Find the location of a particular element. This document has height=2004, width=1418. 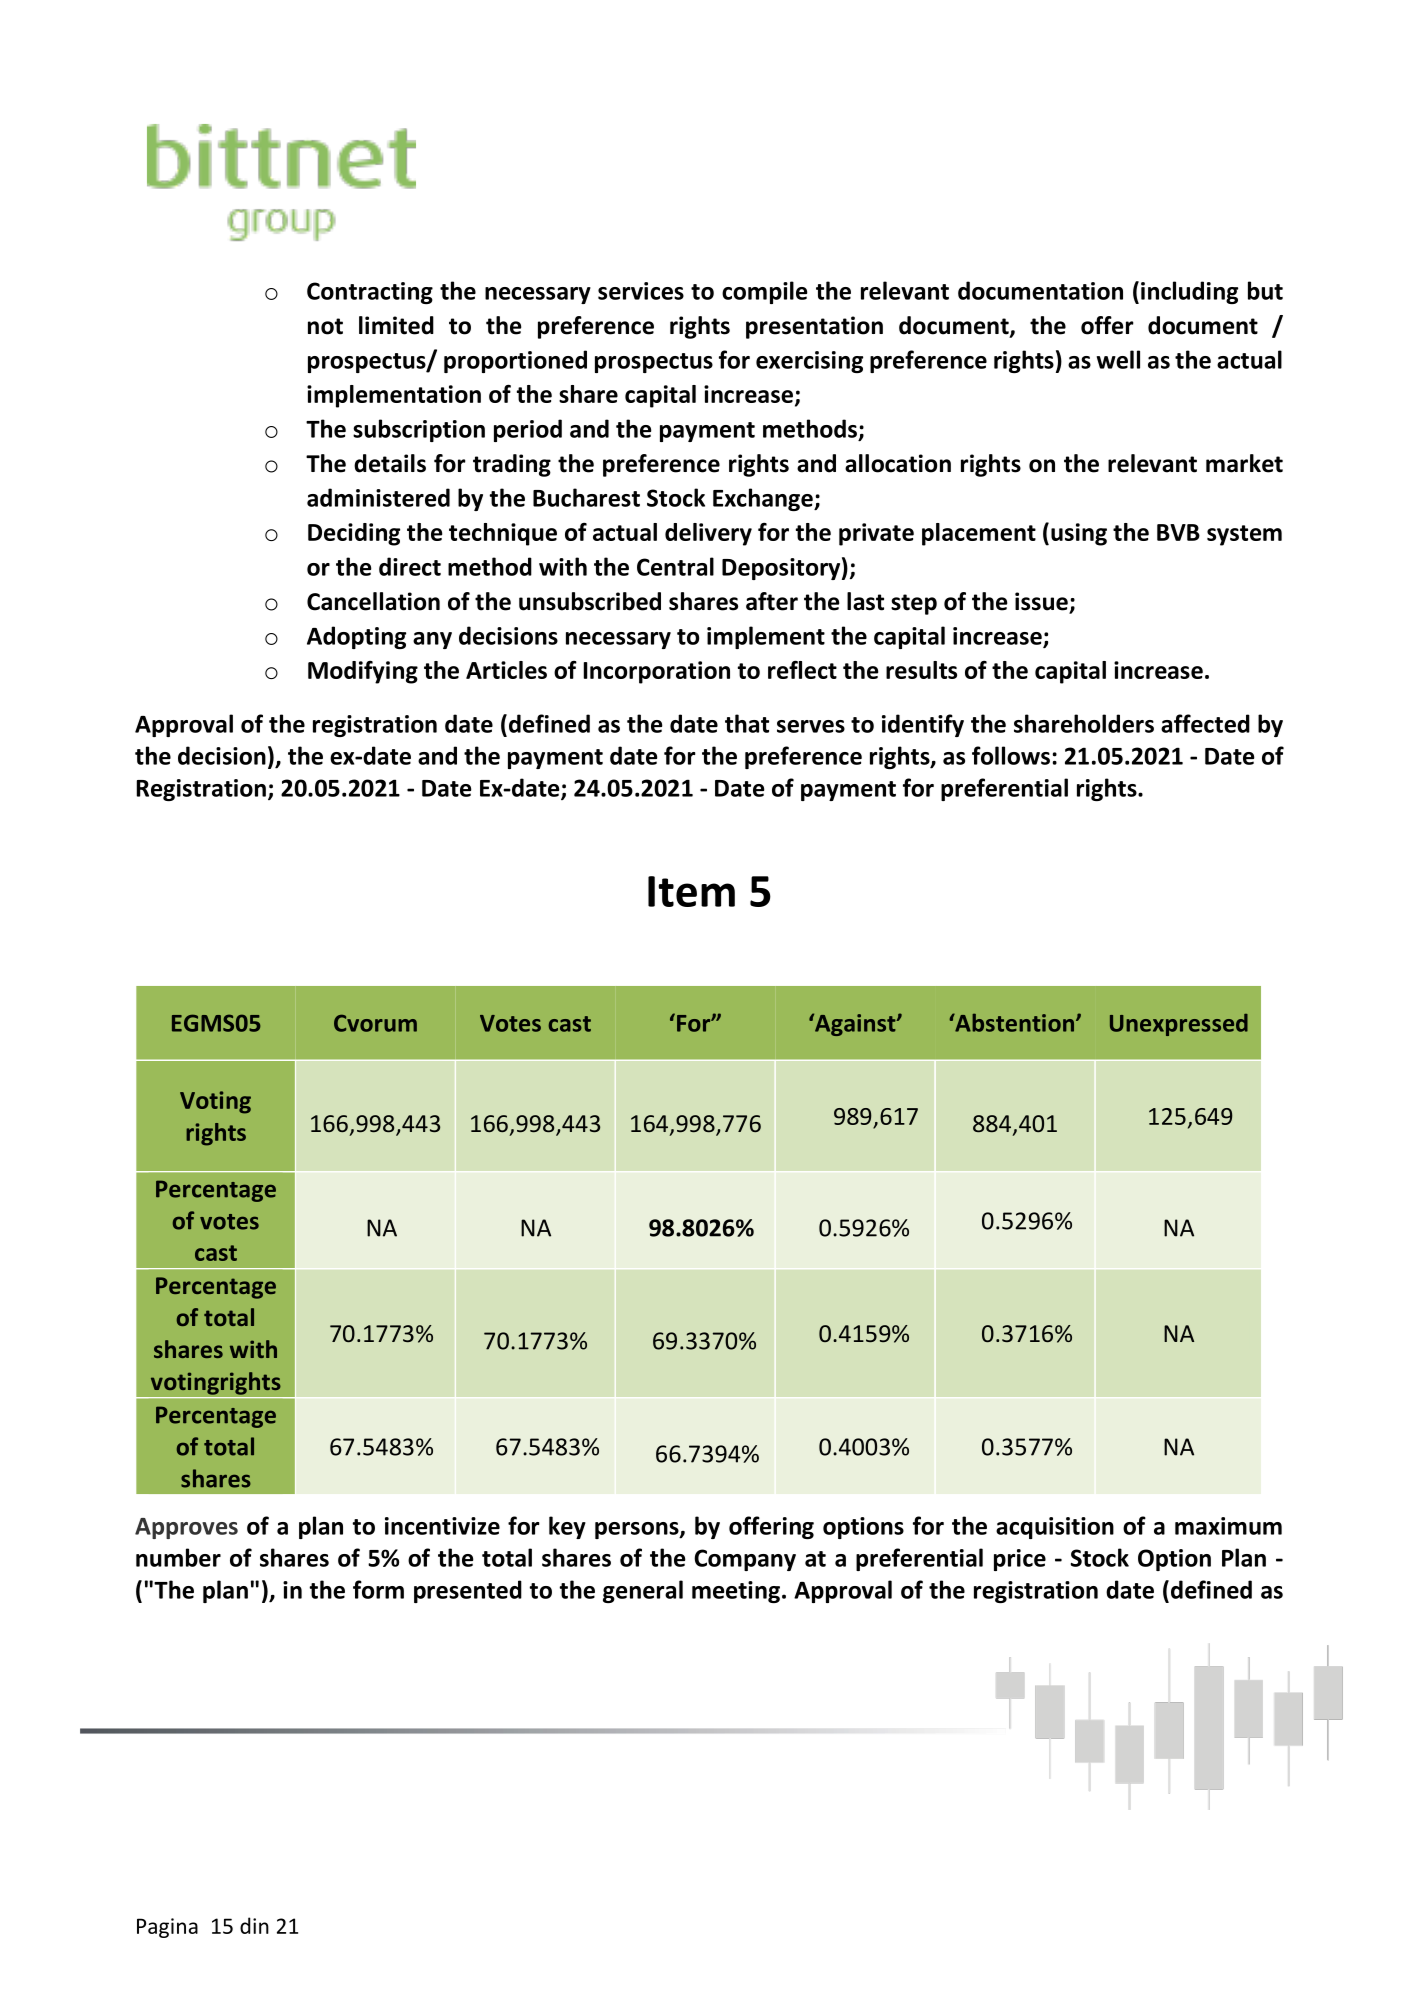

Item is located at coordinates (691, 891).
